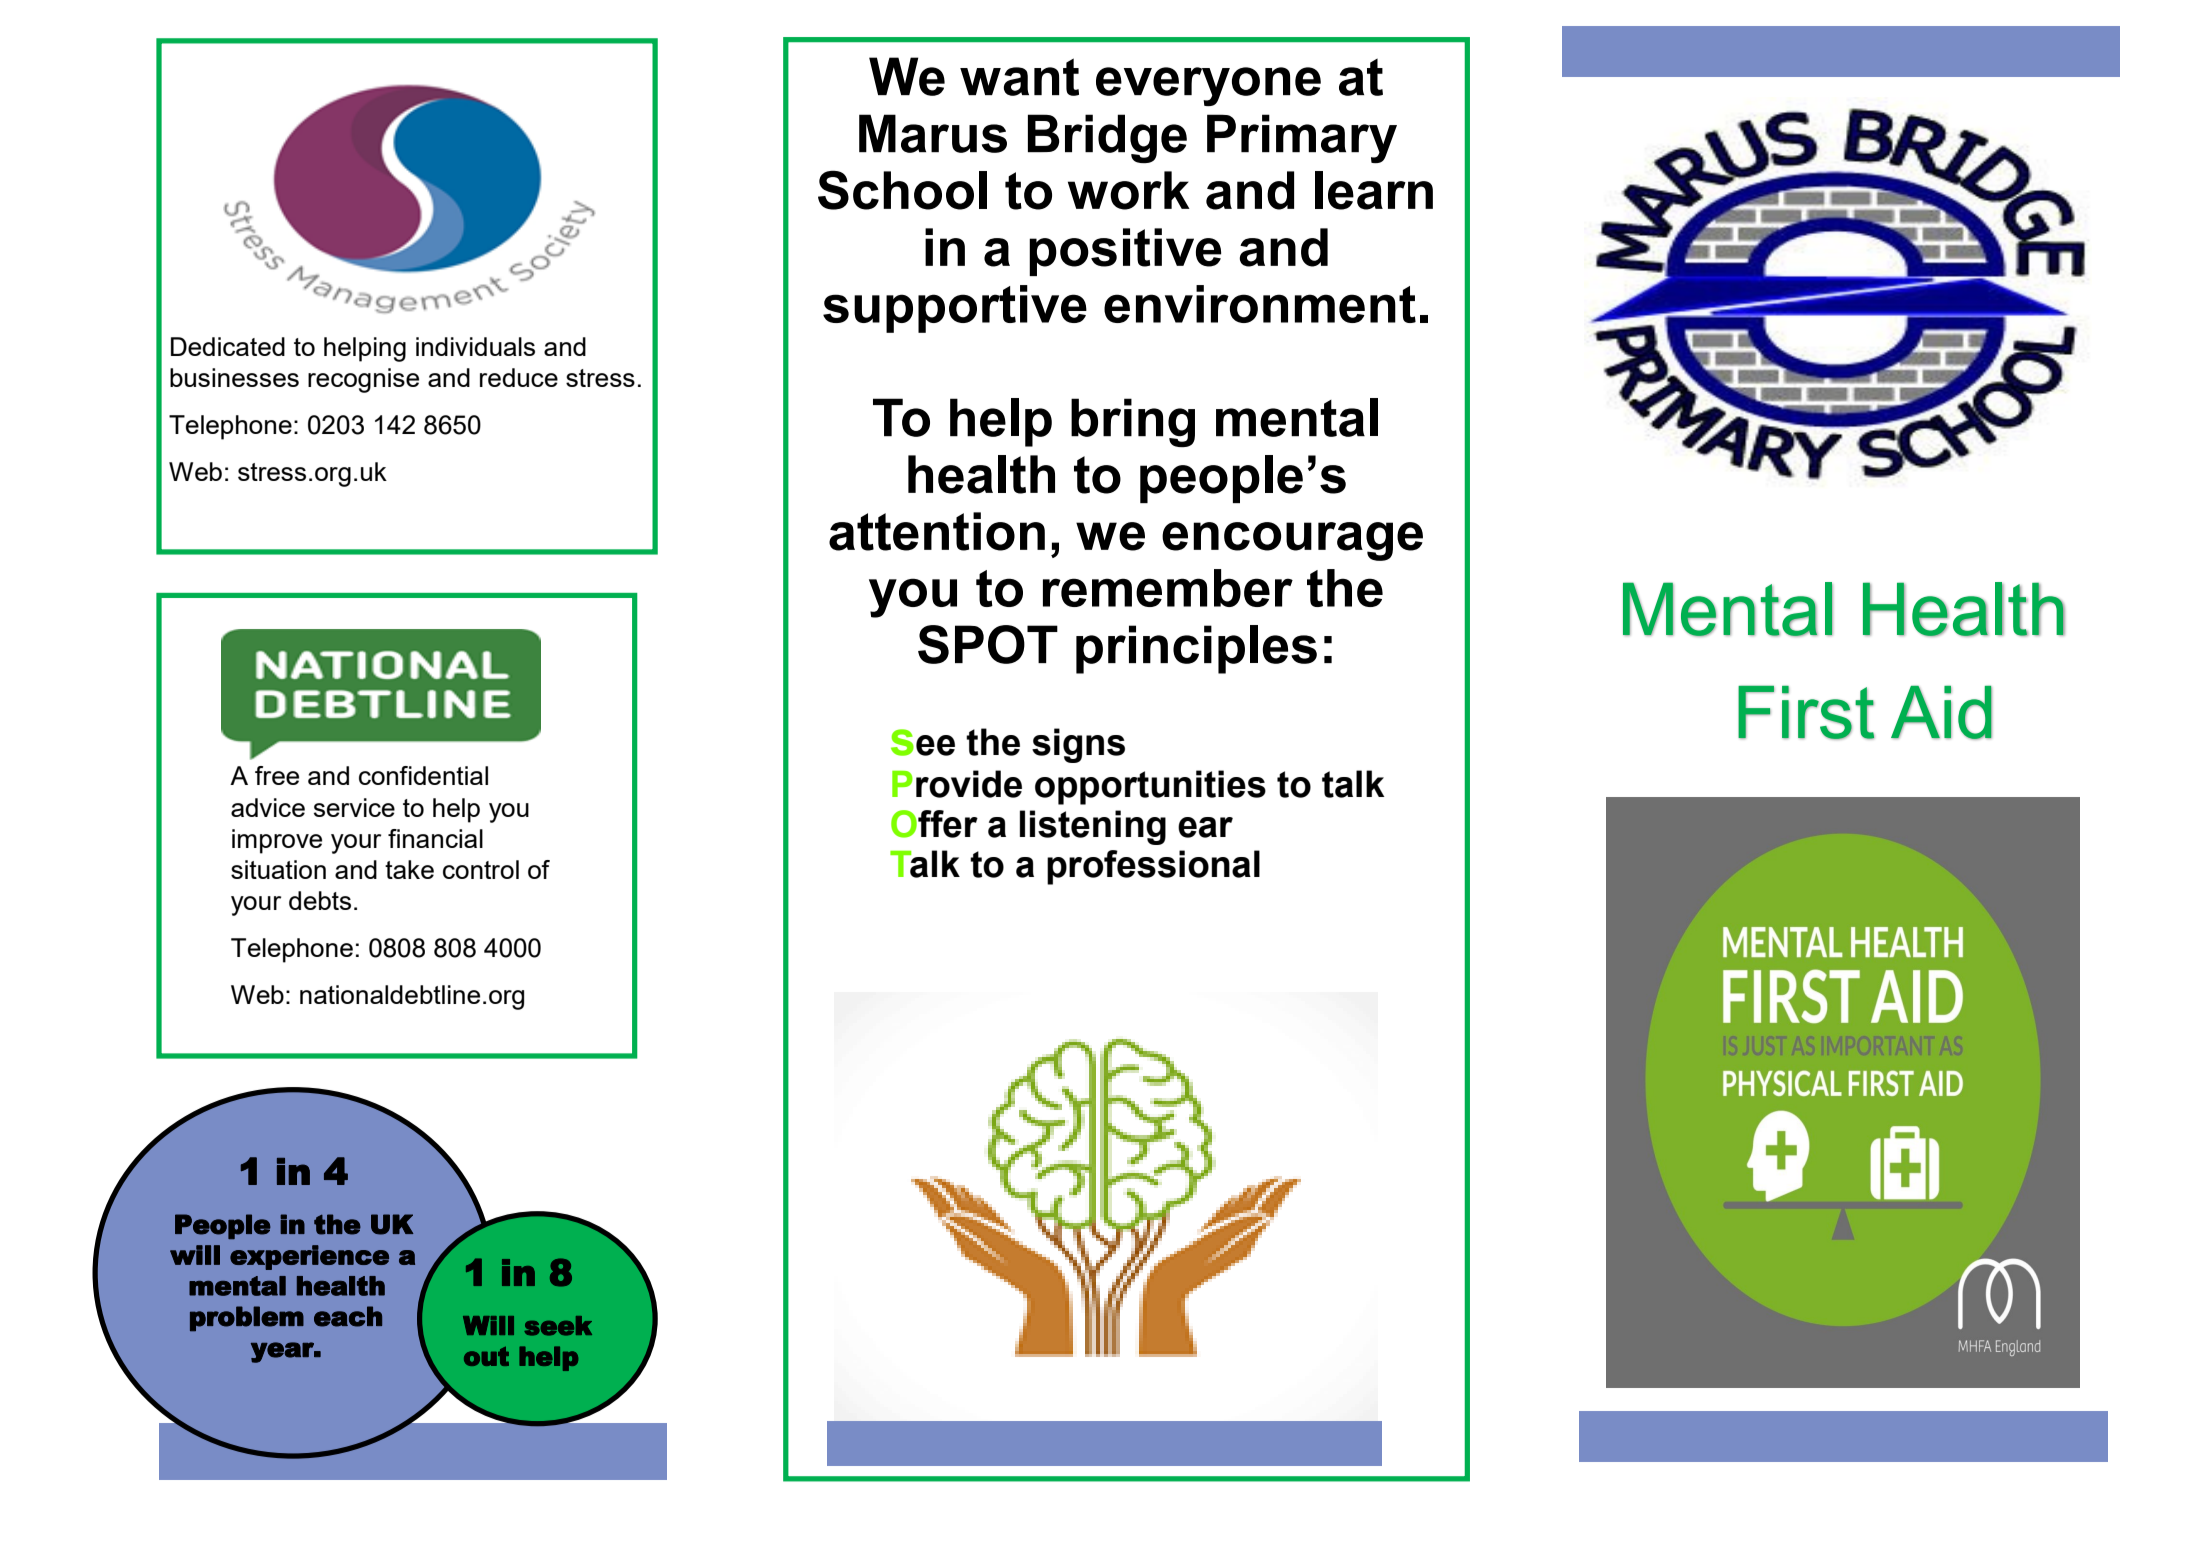  I want to click on confidential, so click(423, 775).
